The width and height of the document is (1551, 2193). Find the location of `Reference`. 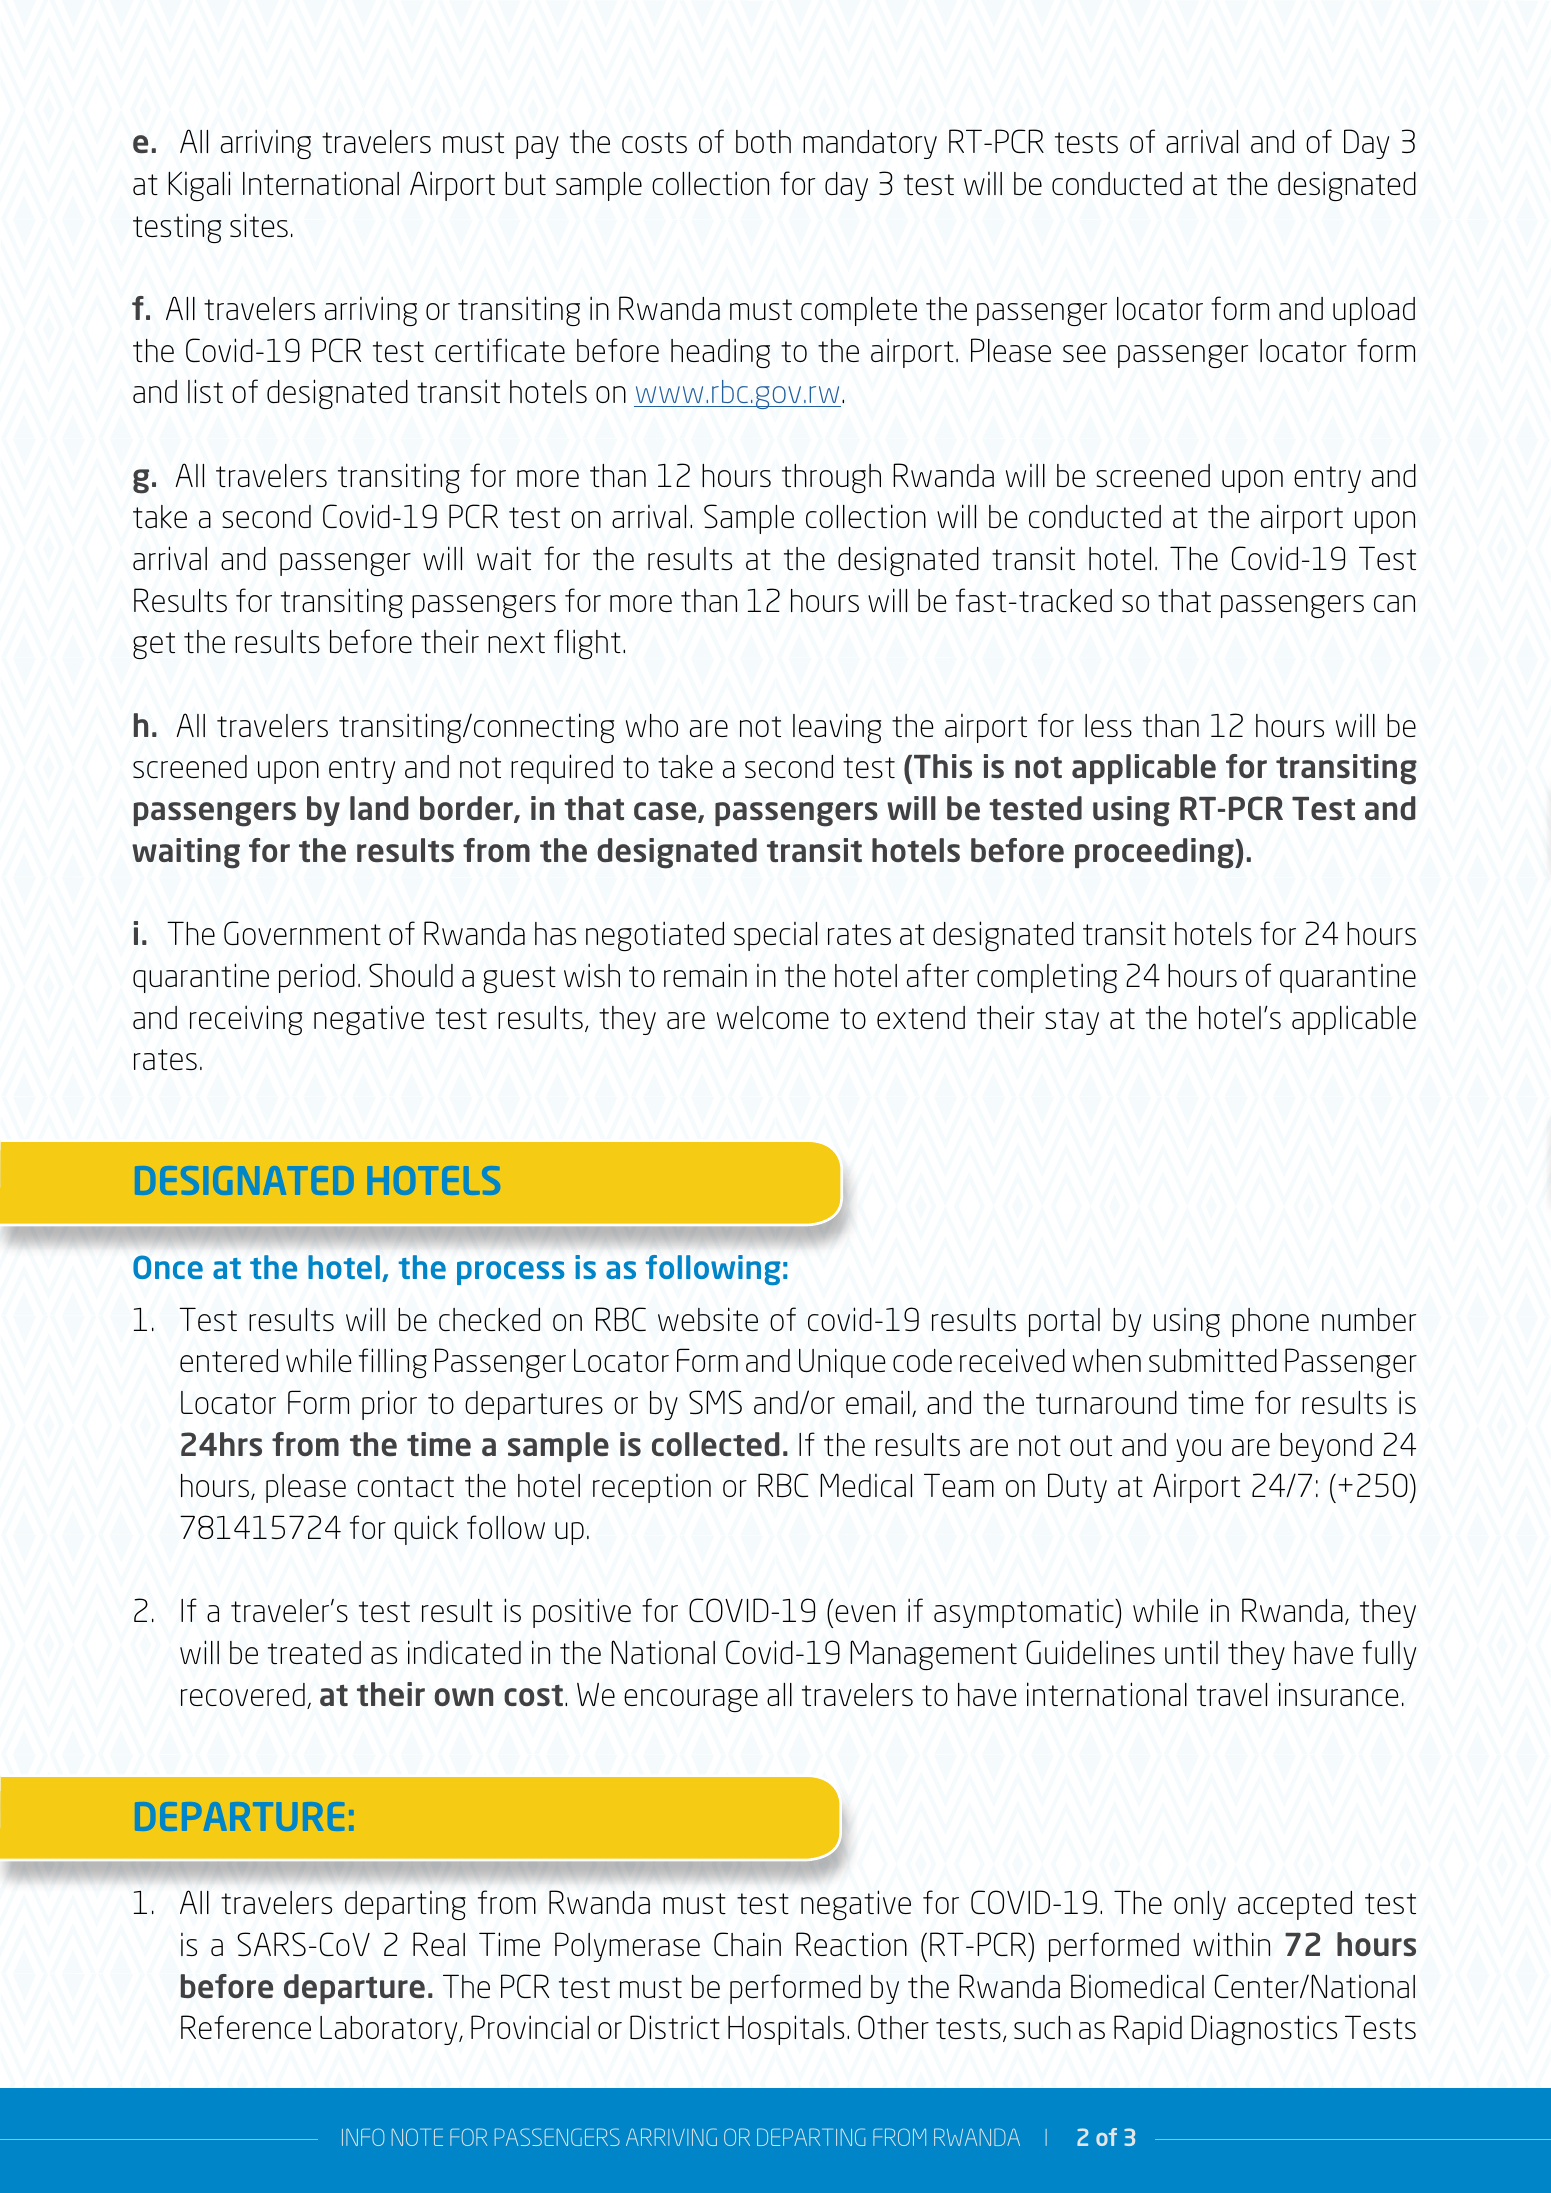

Reference is located at coordinates (246, 2027).
